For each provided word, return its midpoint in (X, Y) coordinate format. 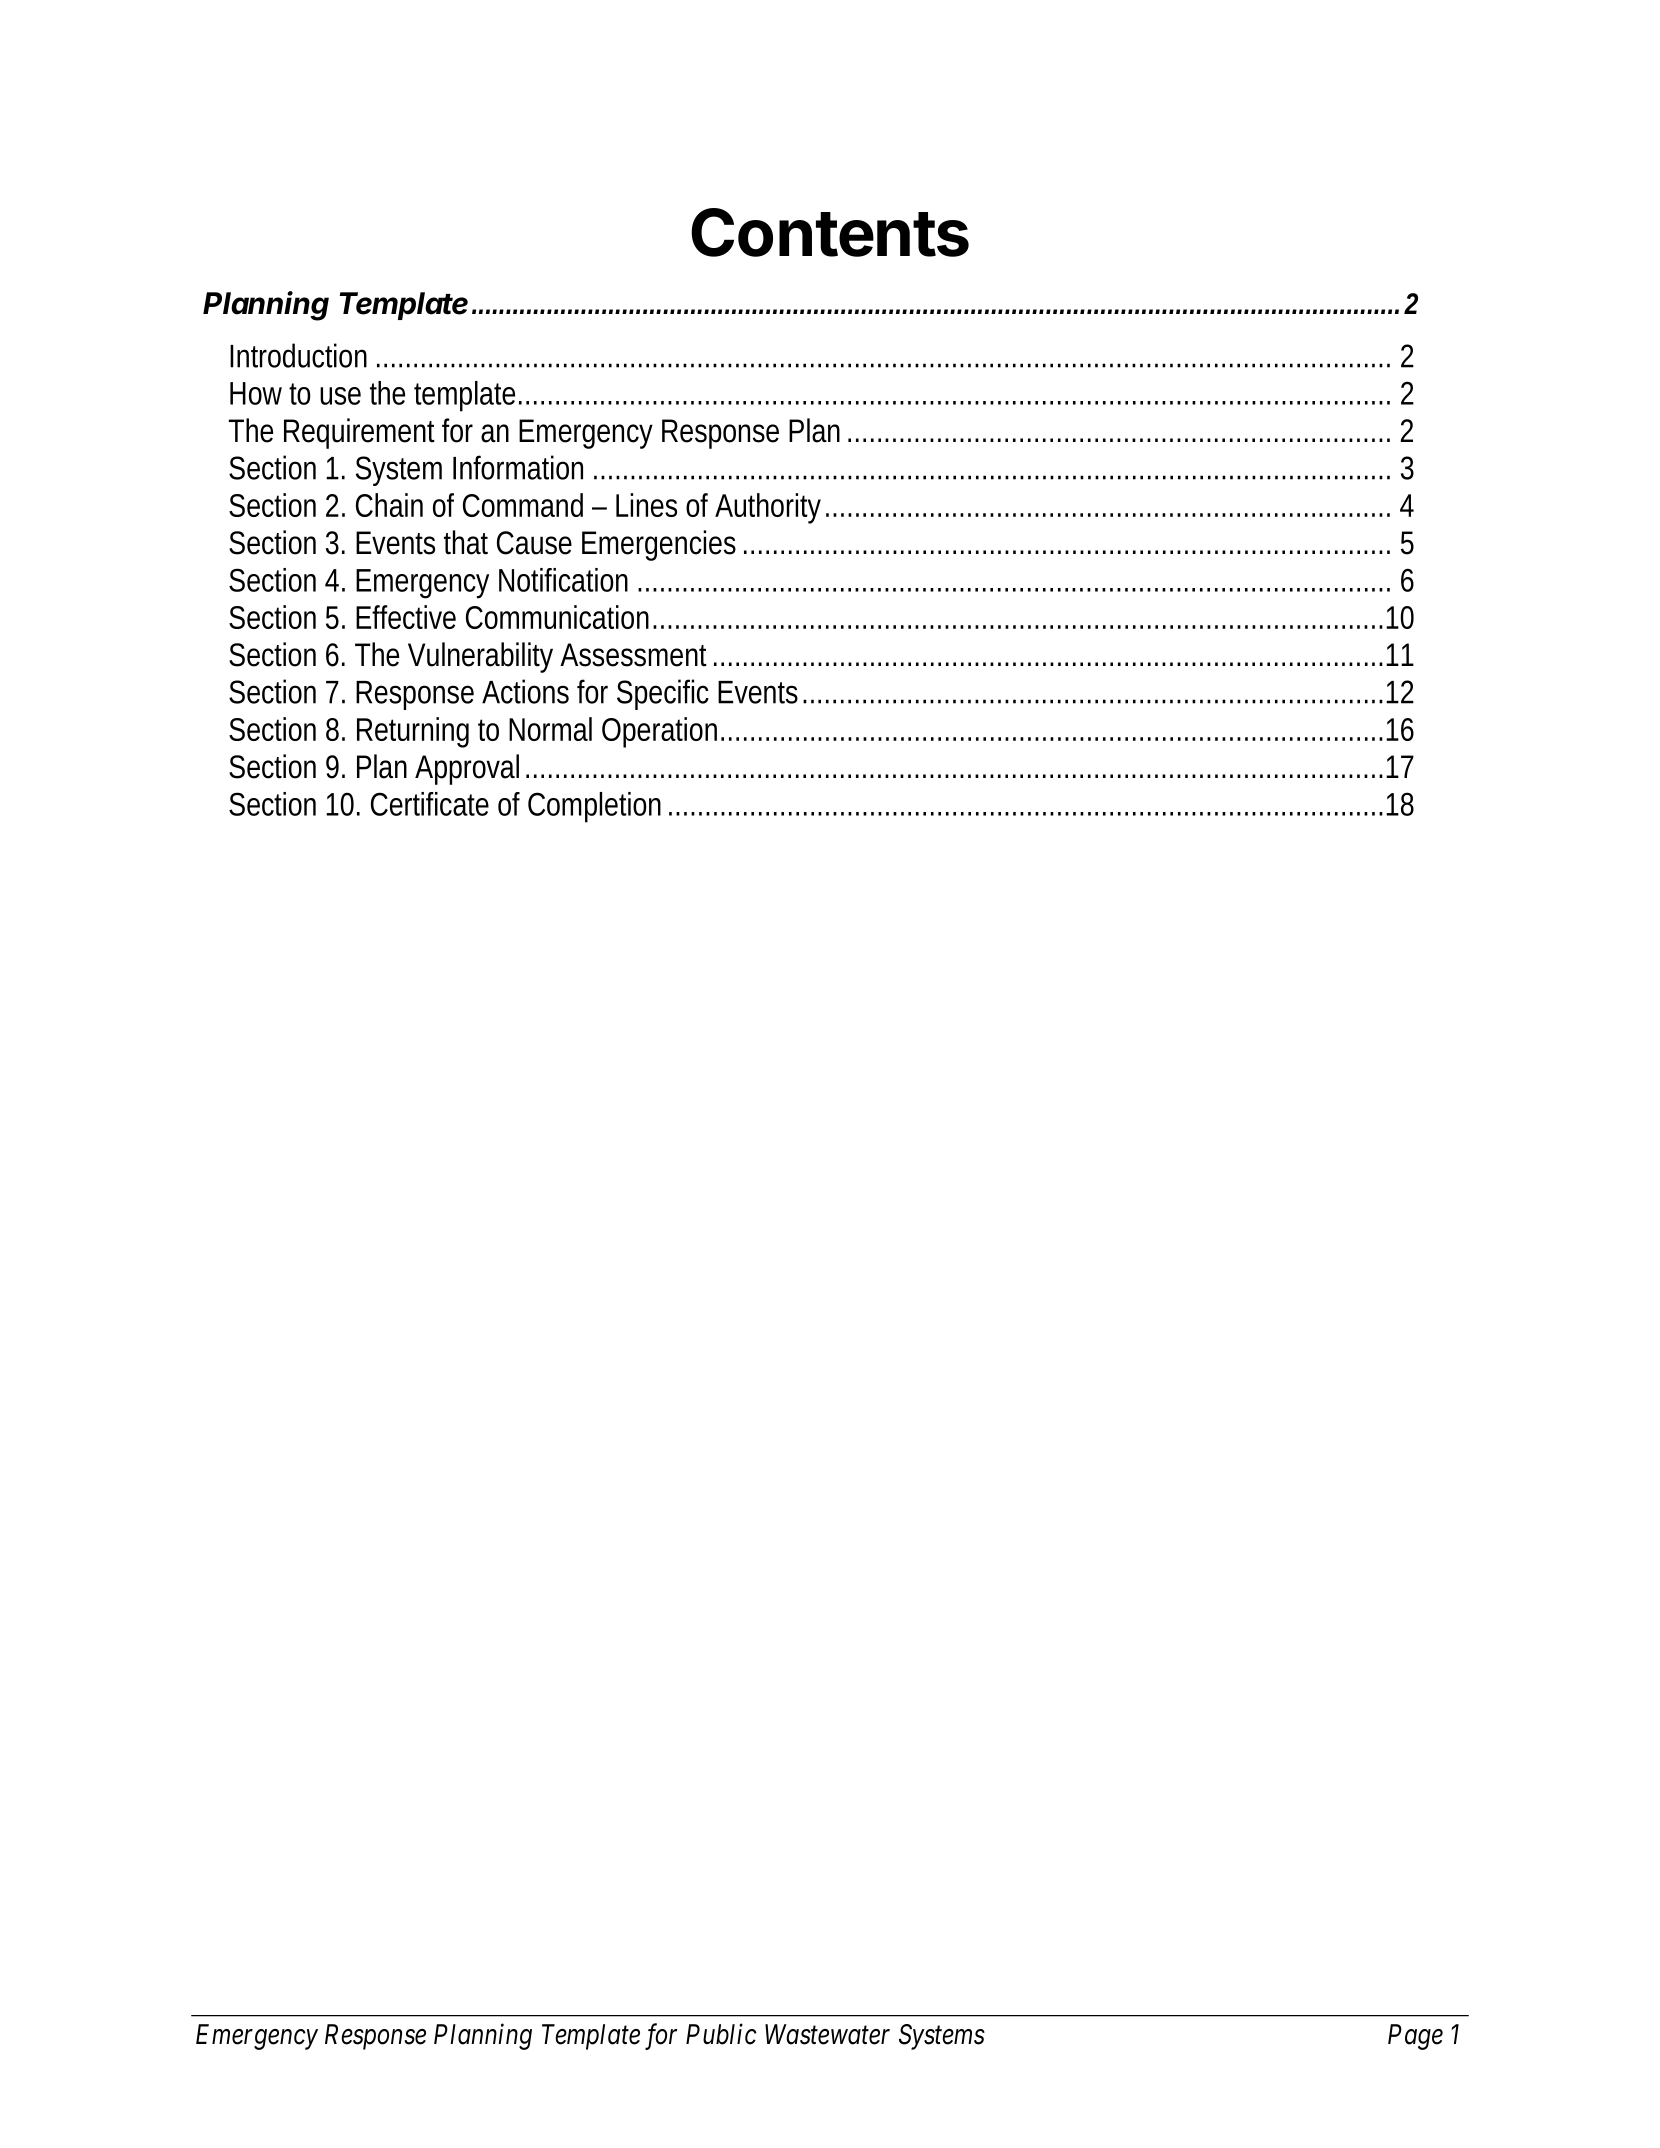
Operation (659, 732)
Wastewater (827, 2034)
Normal (550, 729)
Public (721, 2034)
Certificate (430, 804)
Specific (663, 694)
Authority (768, 508)
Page (1415, 2037)
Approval (467, 769)
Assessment (633, 655)
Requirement (359, 433)
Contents (830, 232)
